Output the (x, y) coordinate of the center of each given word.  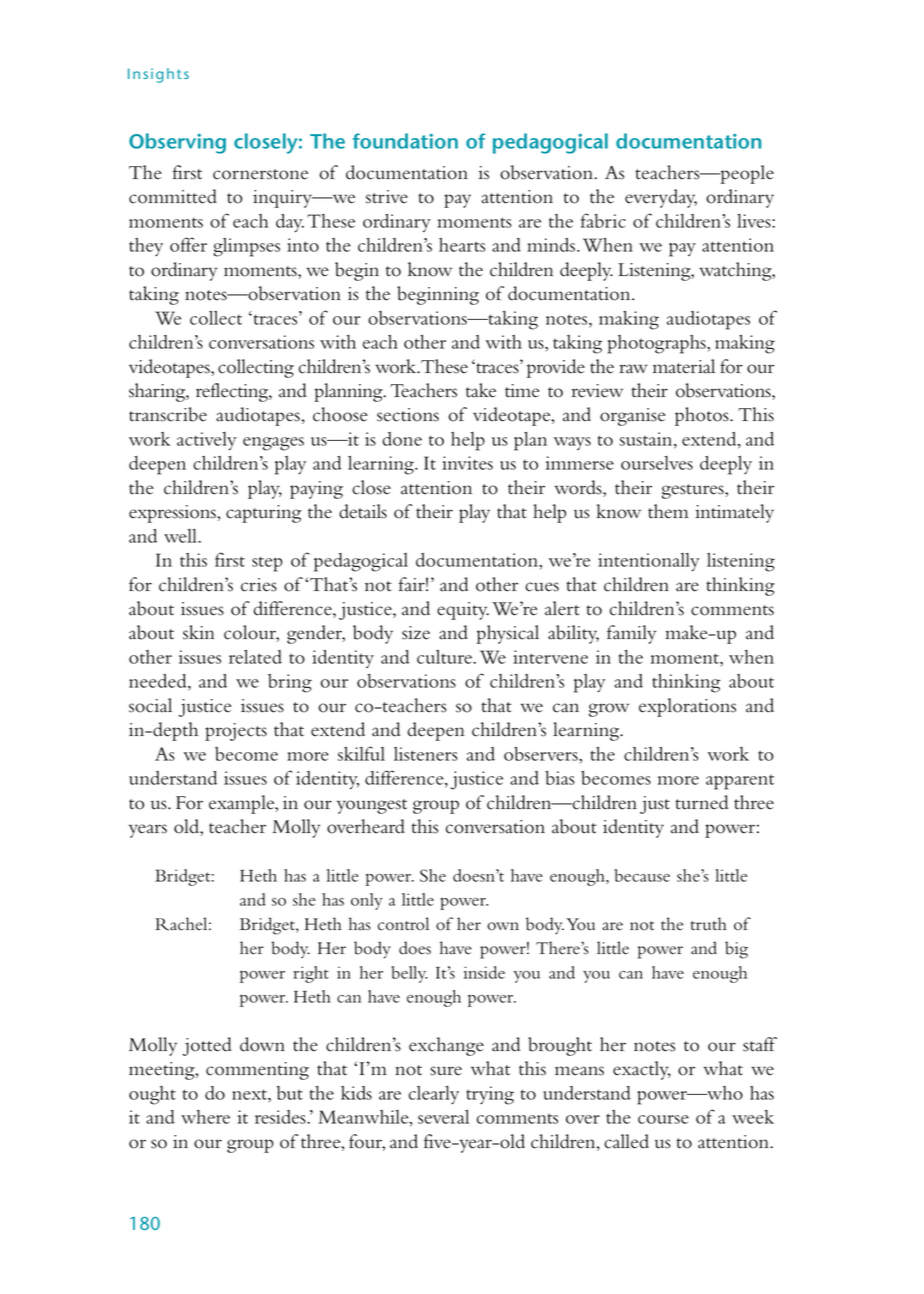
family (631, 634)
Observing (177, 143)
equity (463, 611)
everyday (661, 198)
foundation (405, 141)
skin (199, 632)
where (205, 1117)
